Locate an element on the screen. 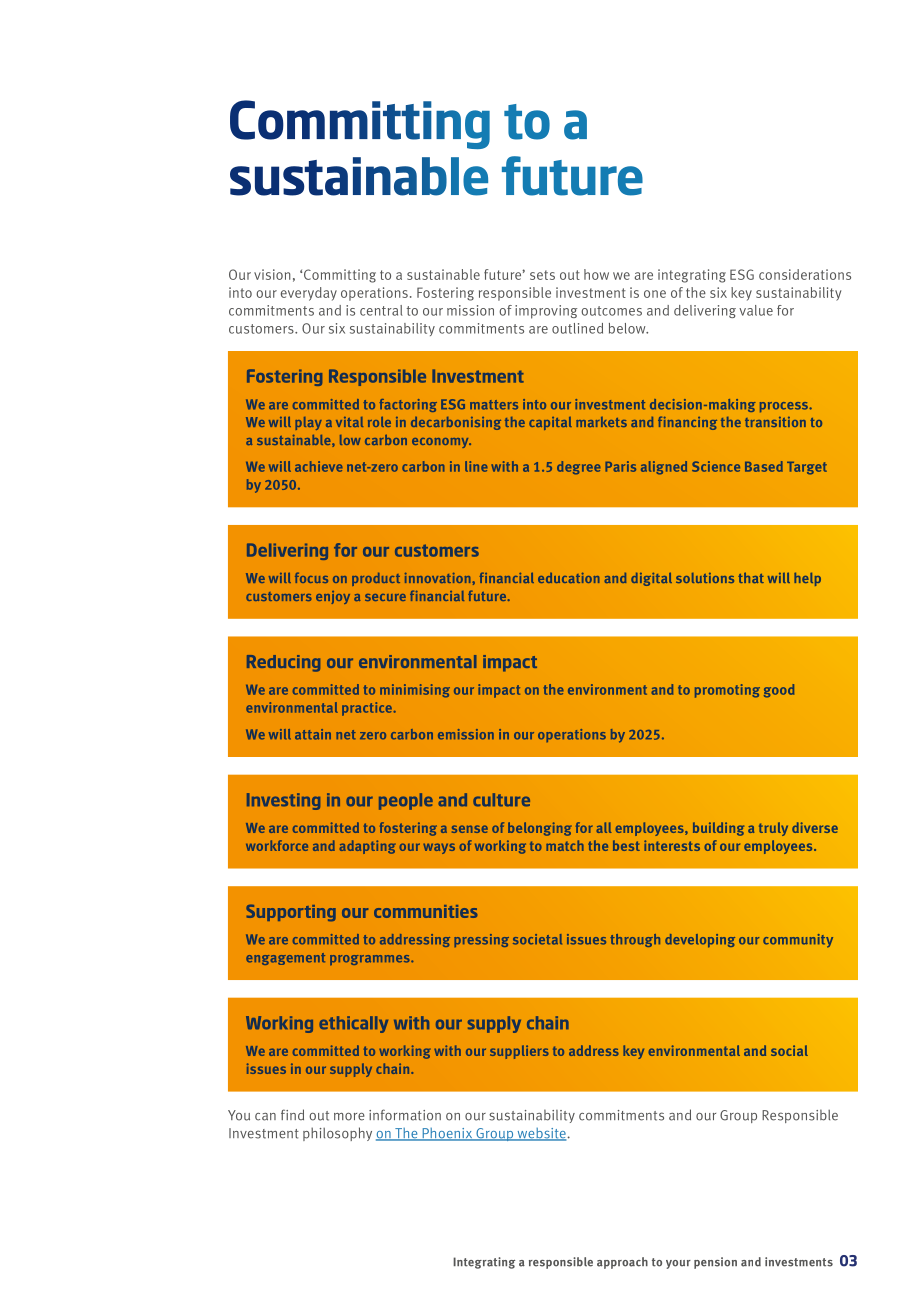 The image size is (924, 1308). community is located at coordinates (798, 941).
